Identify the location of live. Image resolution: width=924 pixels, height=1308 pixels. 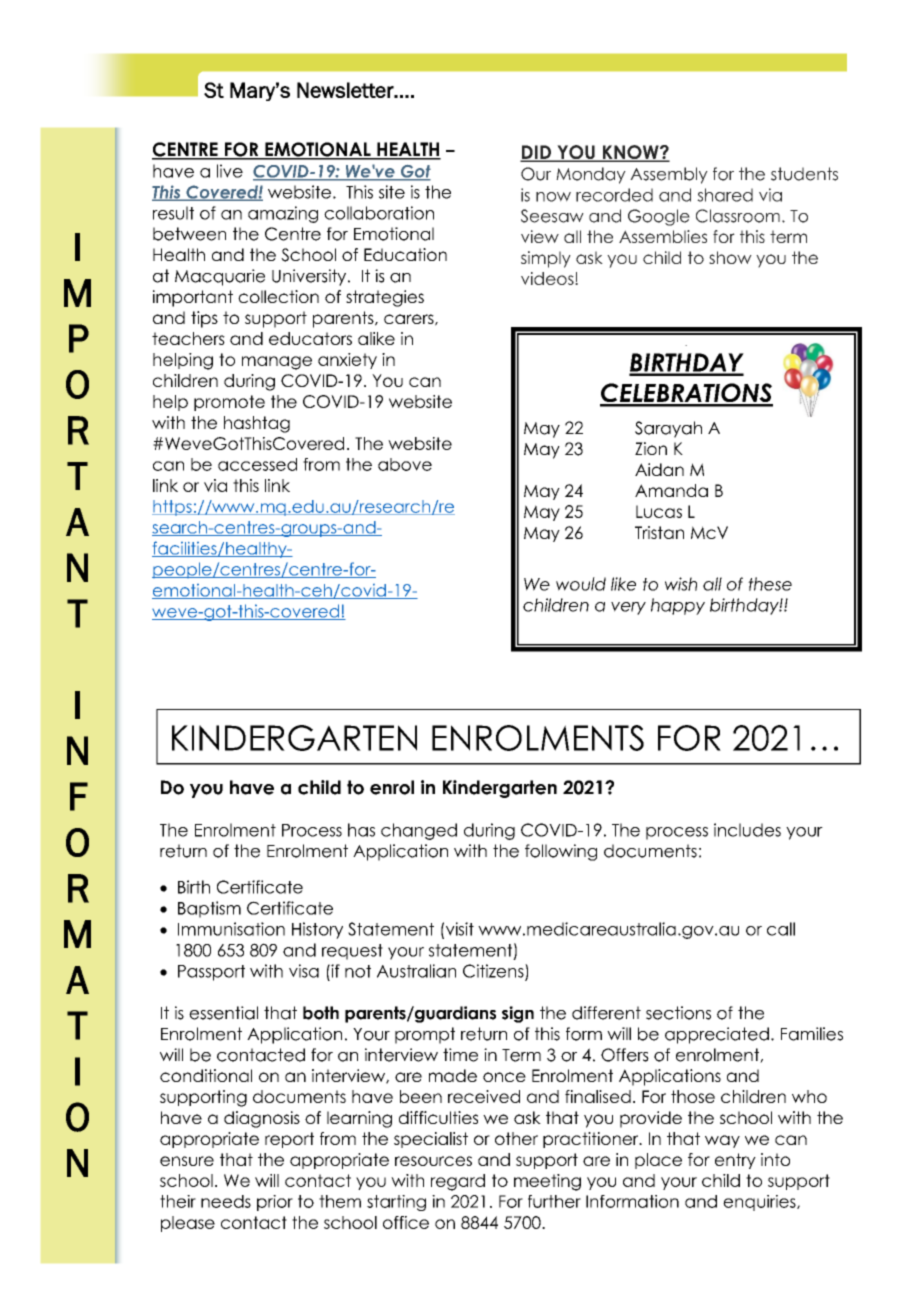
(230, 171).
